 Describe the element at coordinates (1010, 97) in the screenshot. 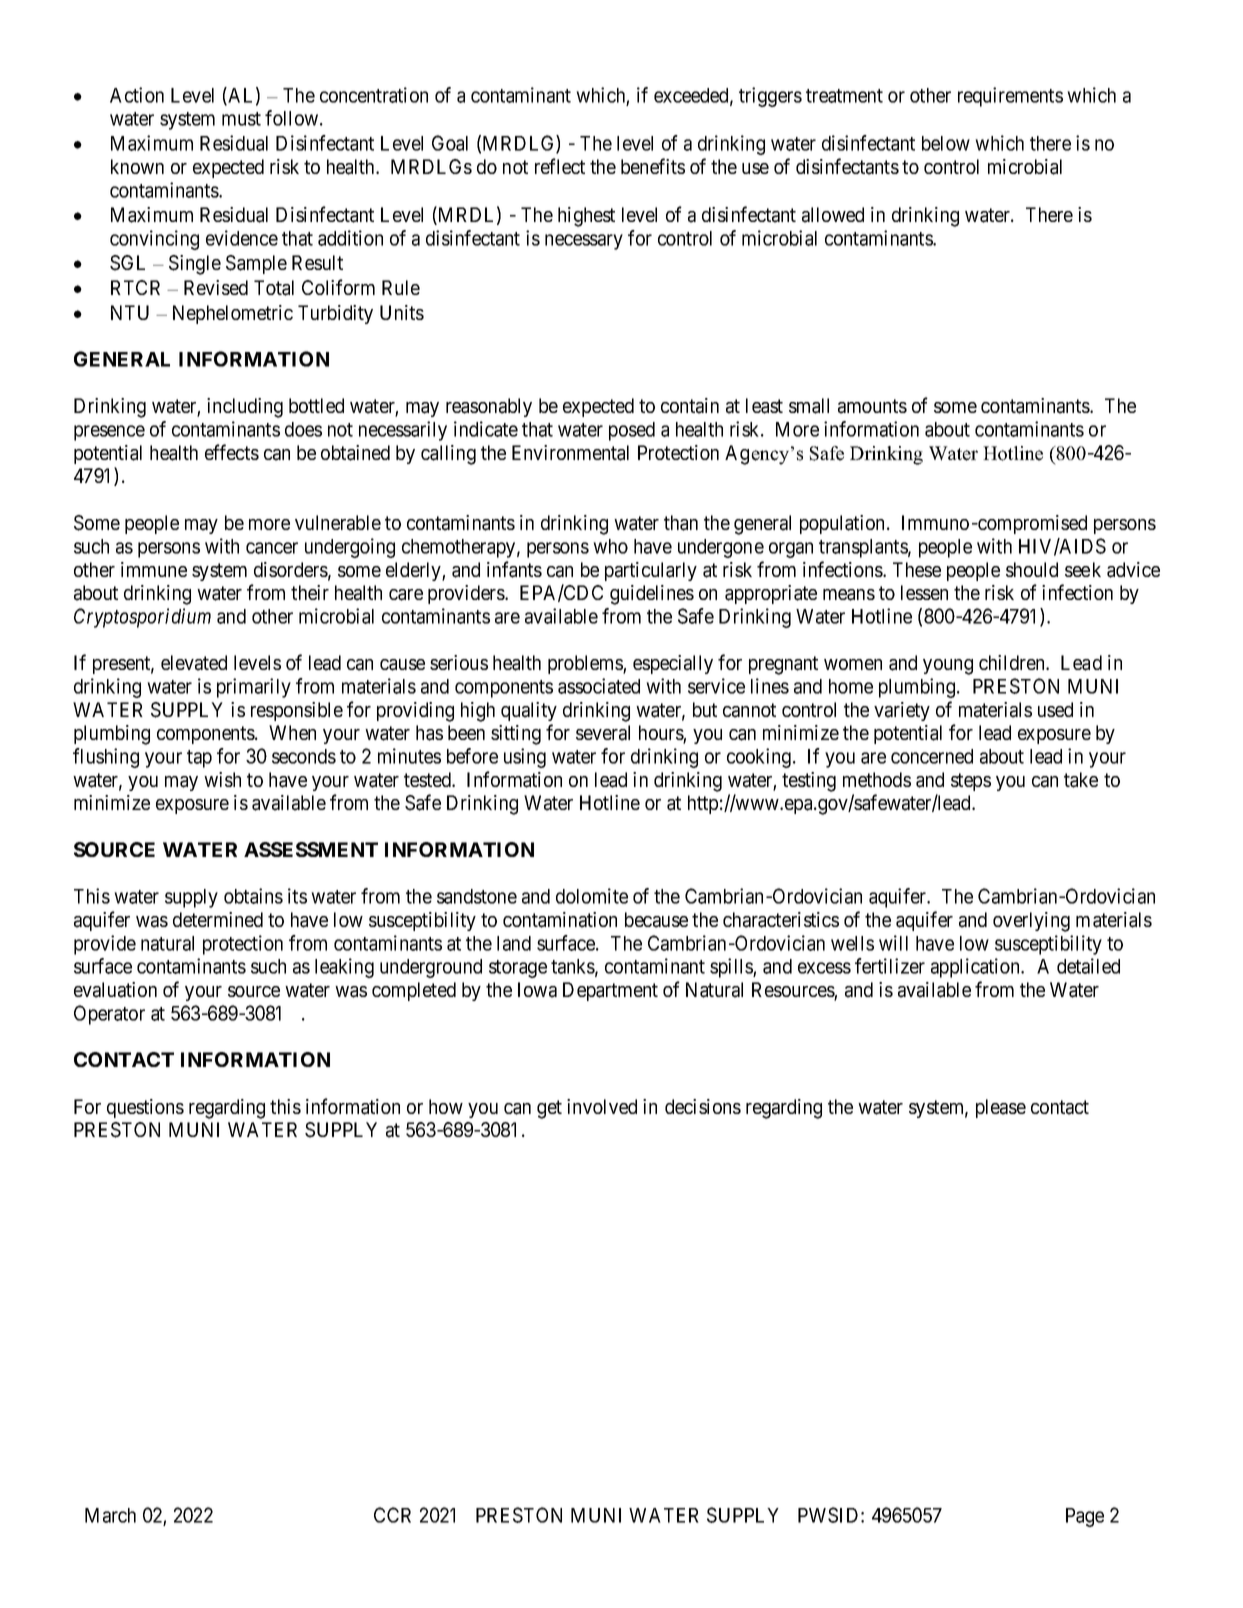

I see `requirements` at that location.
